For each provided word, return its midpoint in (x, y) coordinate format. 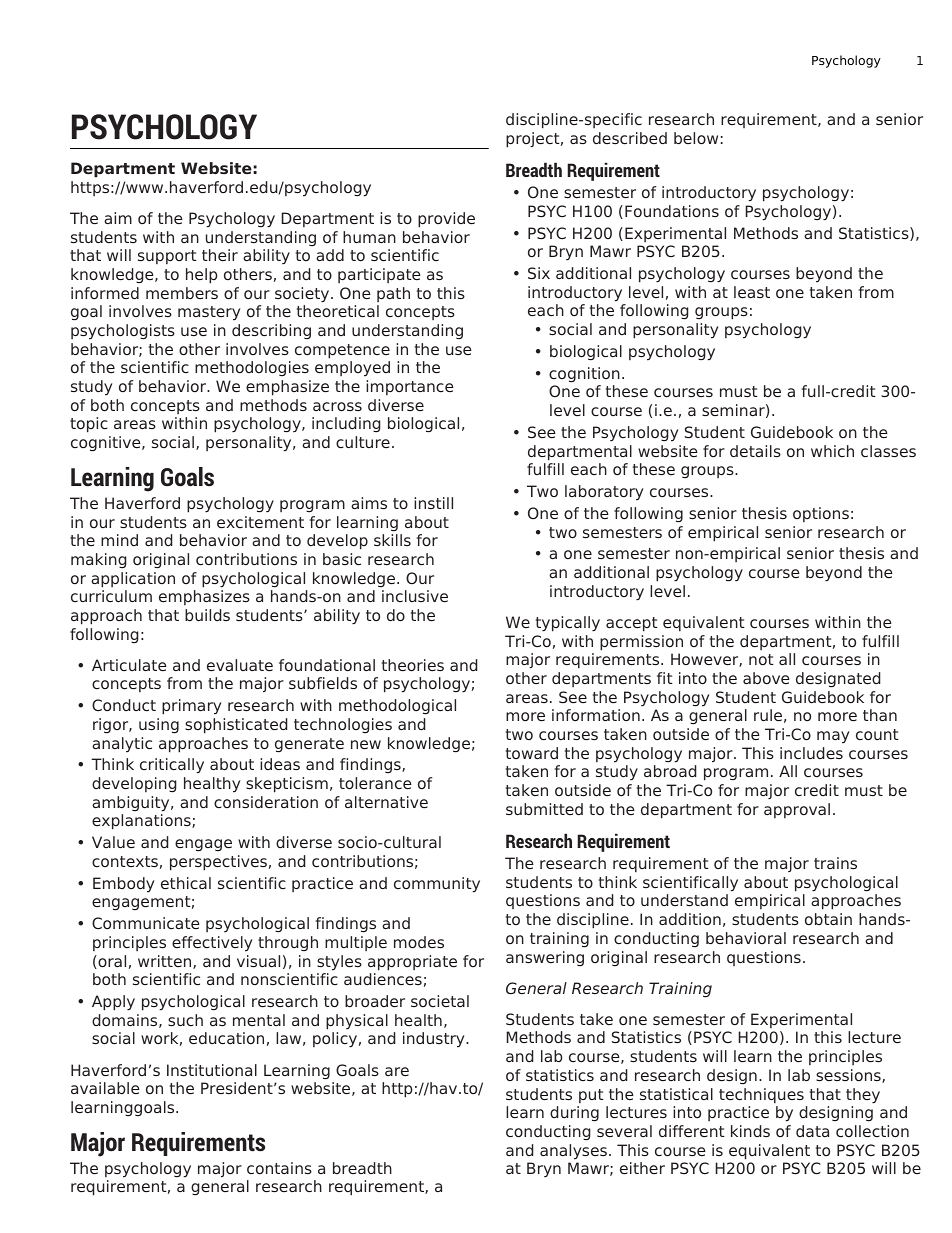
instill (433, 503)
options (821, 514)
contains (279, 1168)
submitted (544, 809)
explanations (142, 822)
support (167, 257)
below (696, 138)
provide (446, 220)
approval (797, 810)
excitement (260, 522)
